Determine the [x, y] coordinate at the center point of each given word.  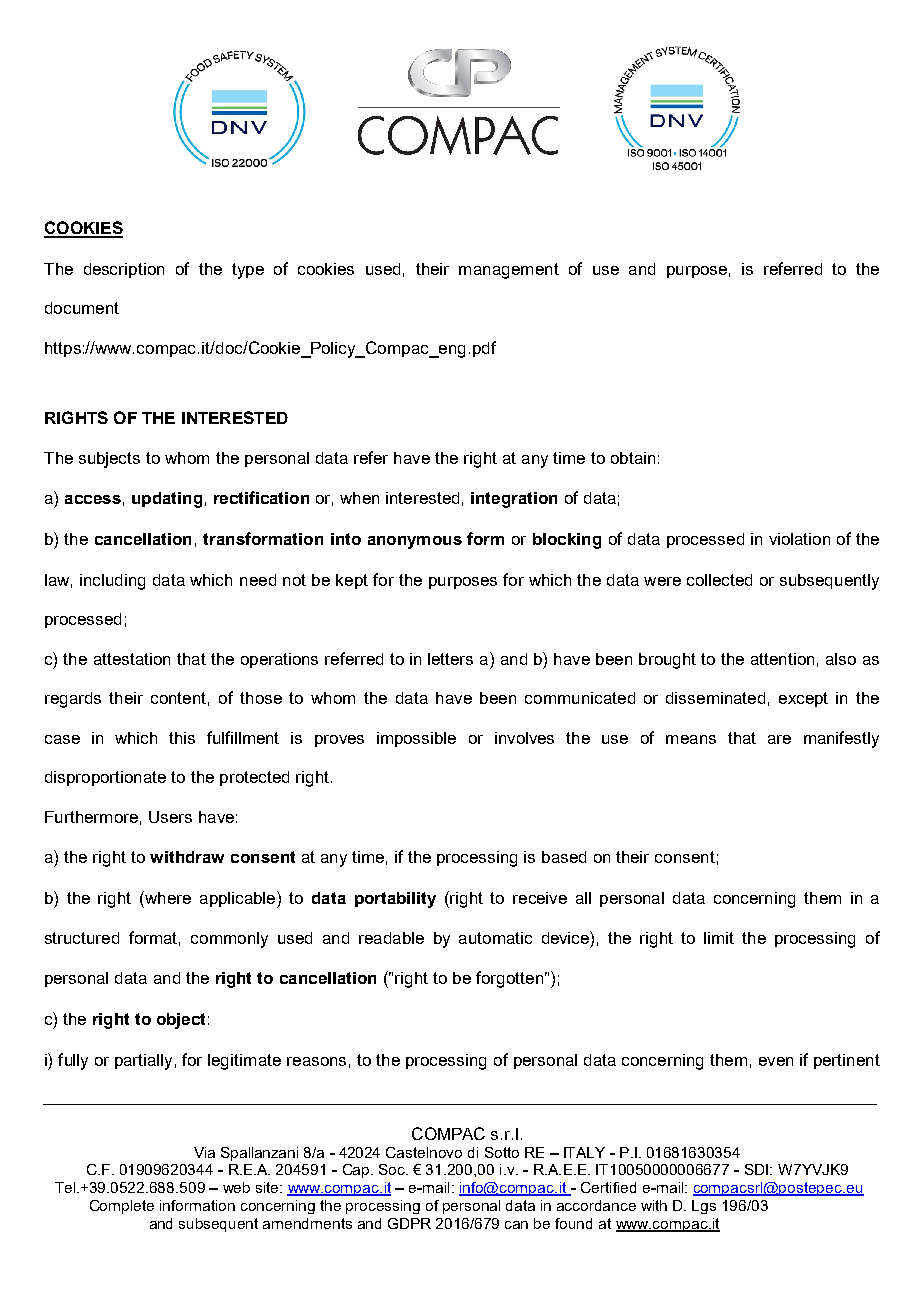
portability [395, 900]
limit [719, 938]
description [124, 270]
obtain [633, 458]
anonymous [415, 542]
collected [719, 580]
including [112, 582]
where [167, 897]
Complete [122, 1207]
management [509, 271]
